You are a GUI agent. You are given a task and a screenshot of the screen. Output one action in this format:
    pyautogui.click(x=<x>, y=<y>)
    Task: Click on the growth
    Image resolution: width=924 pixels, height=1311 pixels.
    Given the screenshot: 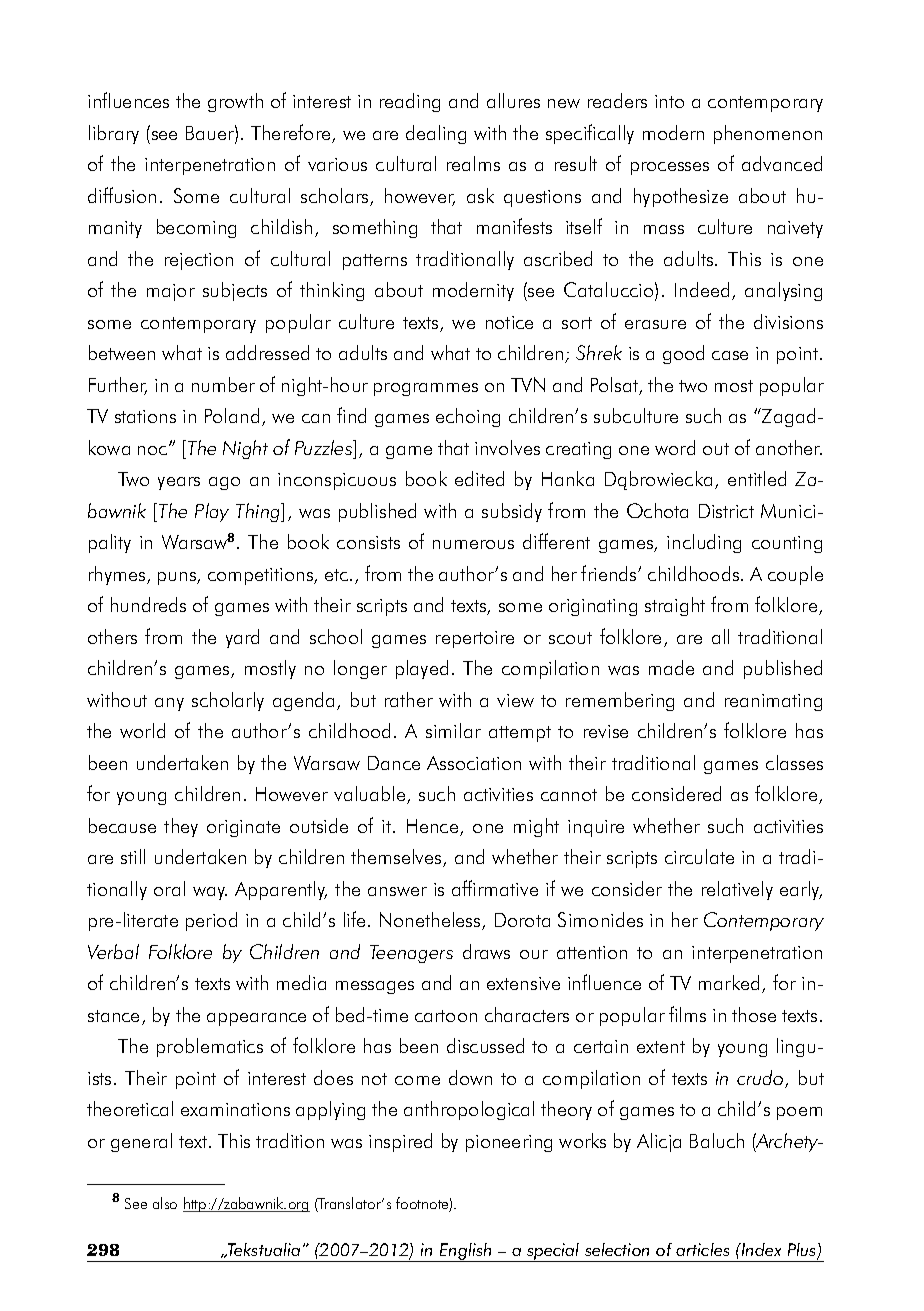 What is the action you would take?
    pyautogui.click(x=235, y=102)
